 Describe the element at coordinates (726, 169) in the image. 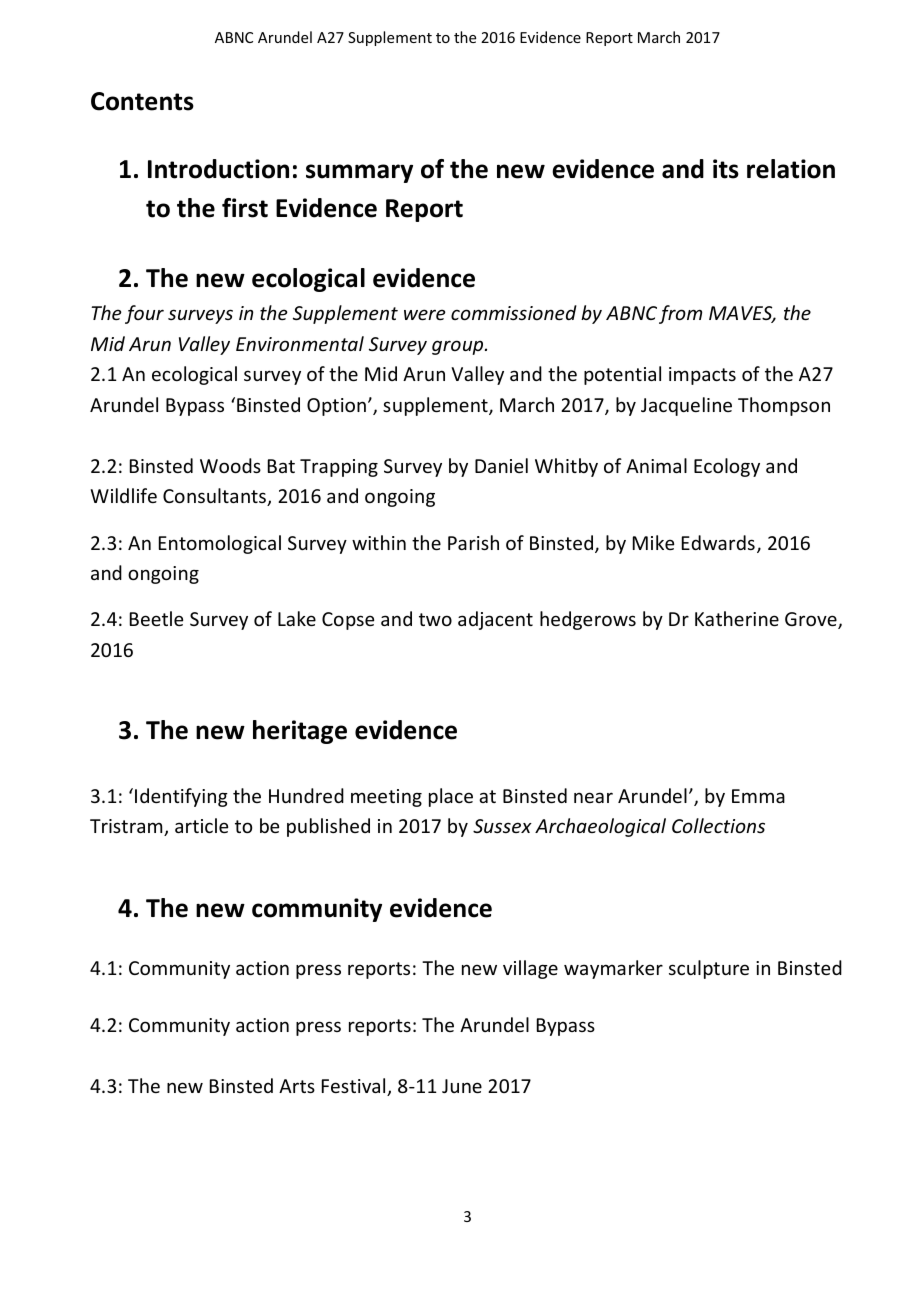

I see `its` at that location.
